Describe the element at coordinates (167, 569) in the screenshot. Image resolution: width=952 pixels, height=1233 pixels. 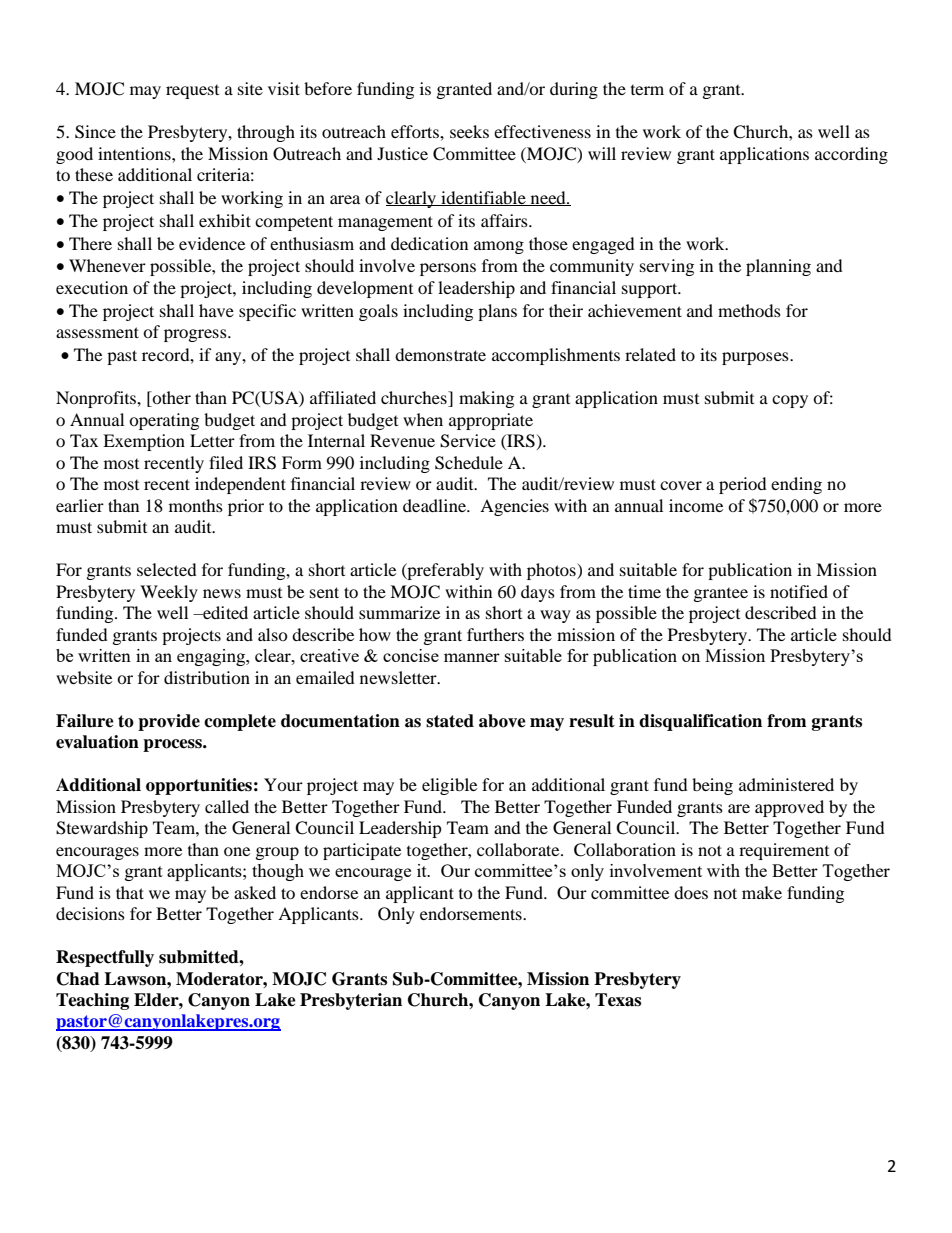
I see `selected` at that location.
